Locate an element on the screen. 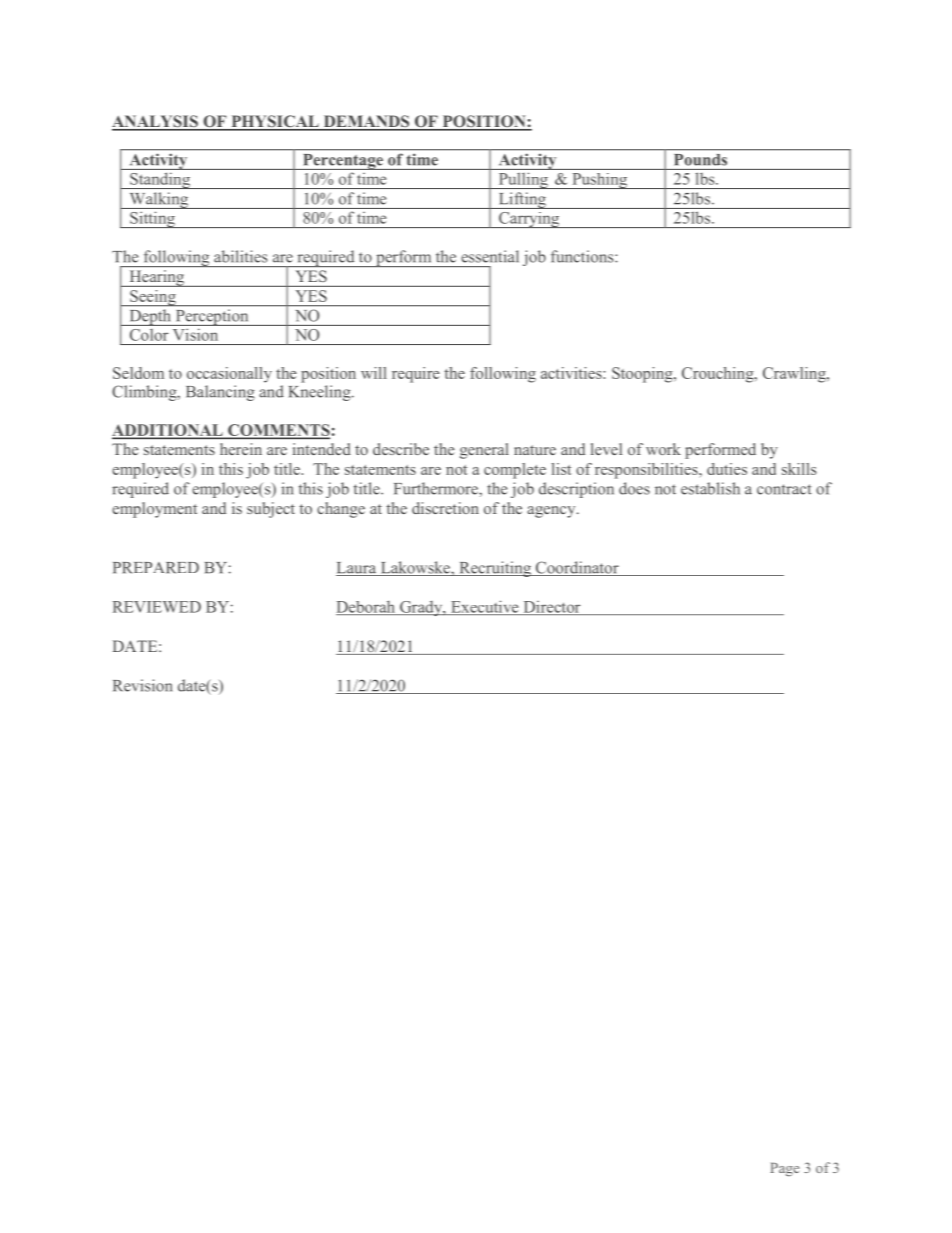 The width and height of the screenshot is (952, 1233). Director is located at coordinates (552, 608).
